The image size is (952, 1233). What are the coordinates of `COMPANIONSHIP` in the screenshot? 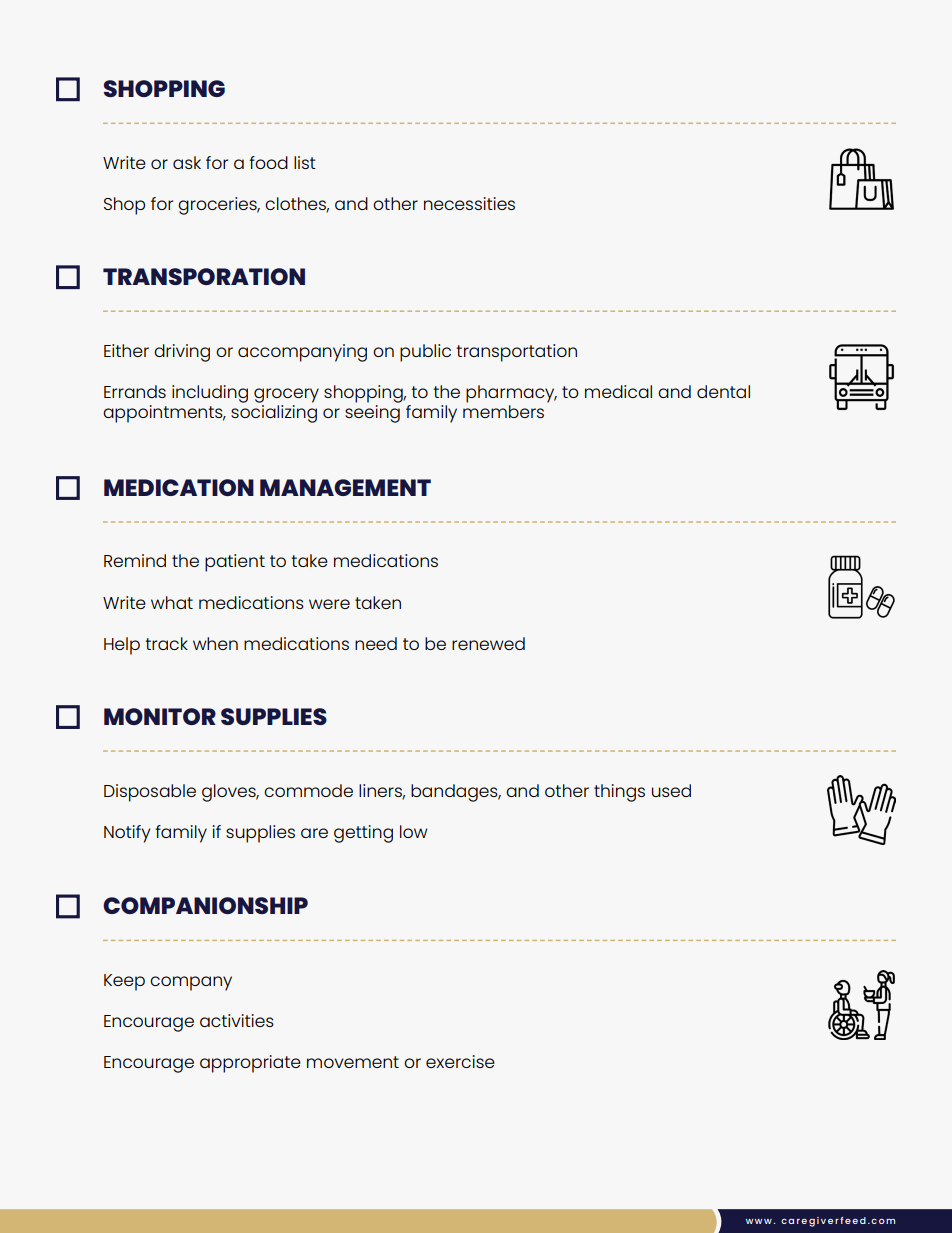 It's located at (205, 905).
